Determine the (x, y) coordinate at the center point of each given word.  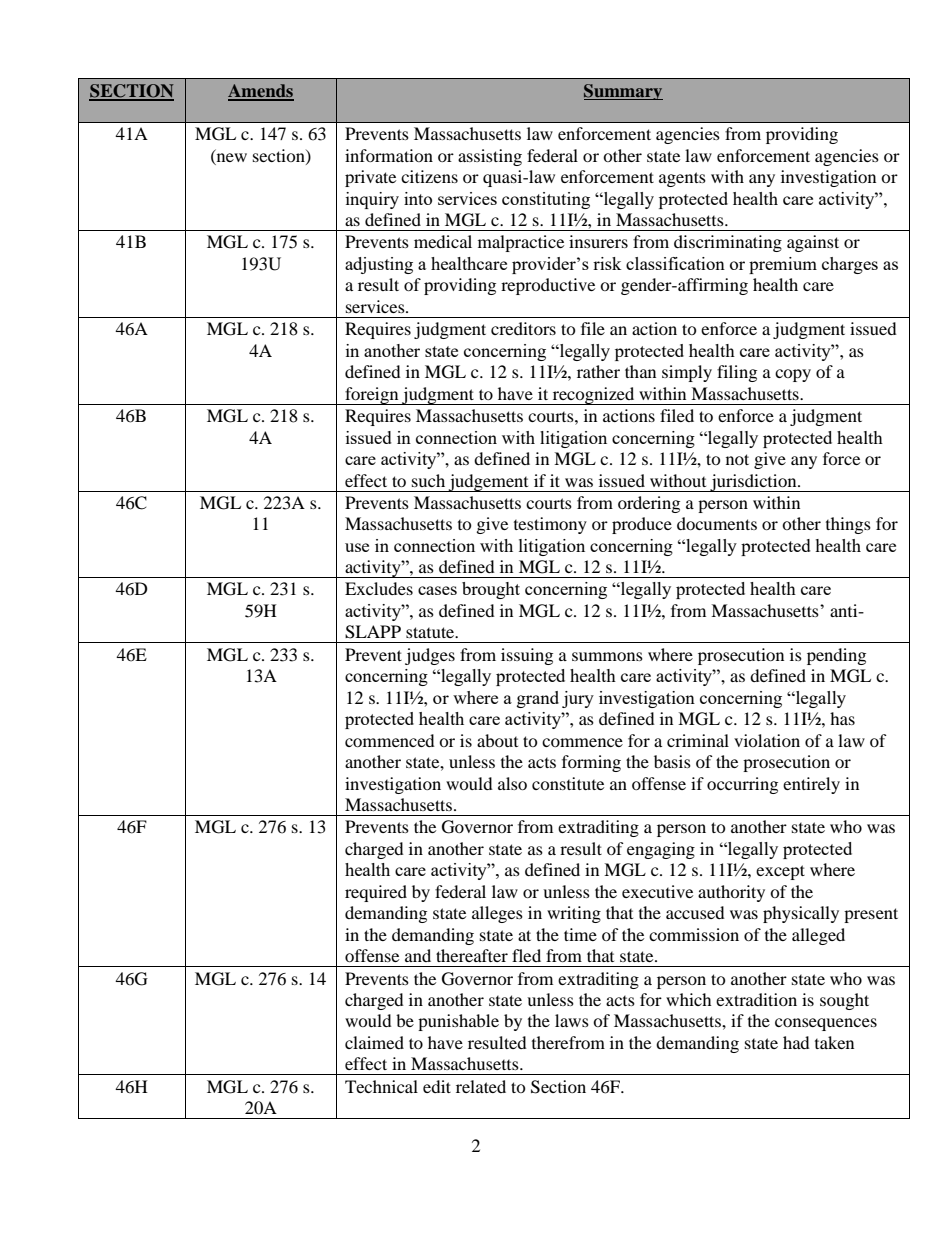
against (813, 243)
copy (793, 375)
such (428, 480)
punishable (458, 1022)
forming (591, 763)
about (497, 740)
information (389, 155)
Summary (623, 92)
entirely (811, 785)
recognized (594, 396)
